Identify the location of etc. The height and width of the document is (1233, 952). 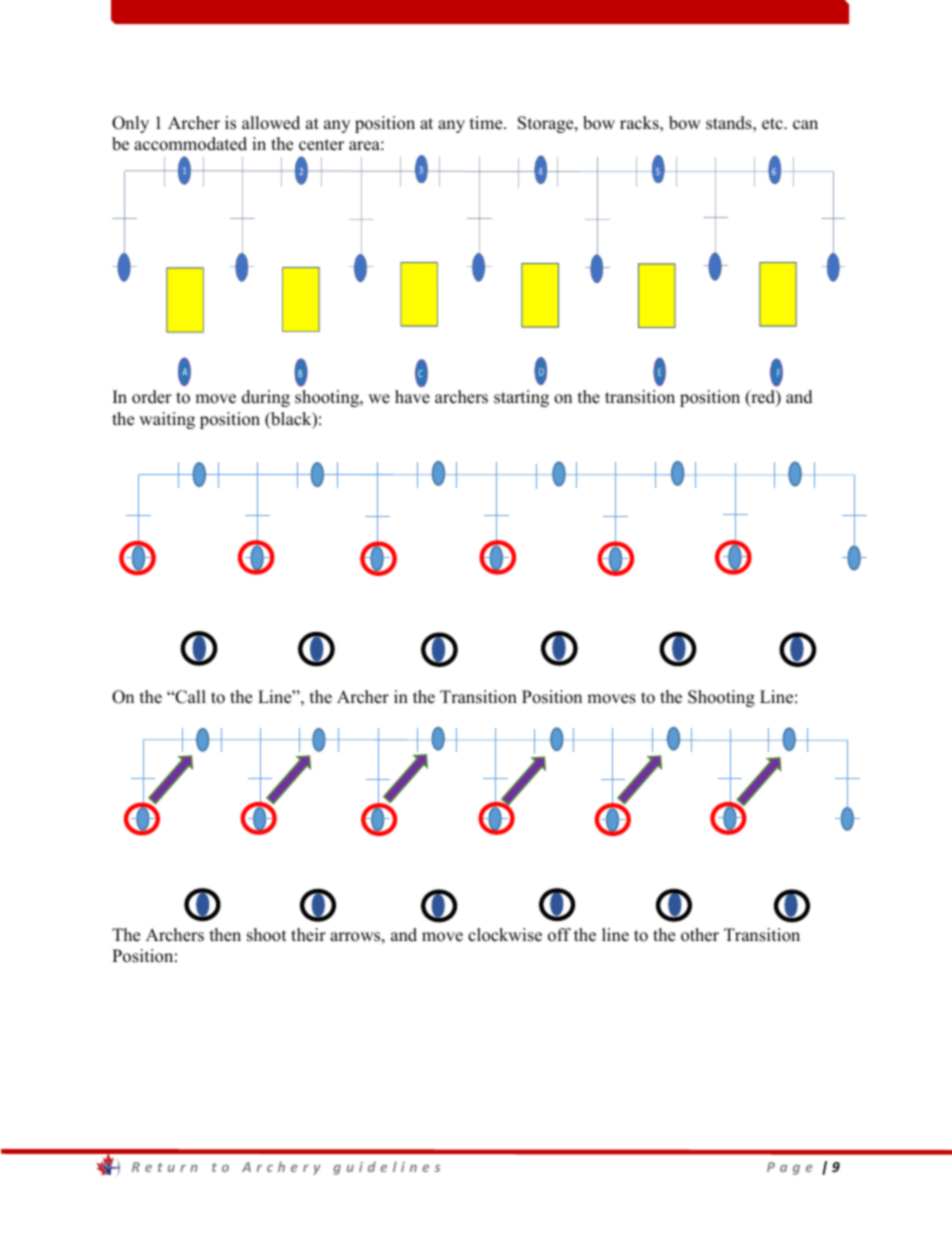
(773, 124).
